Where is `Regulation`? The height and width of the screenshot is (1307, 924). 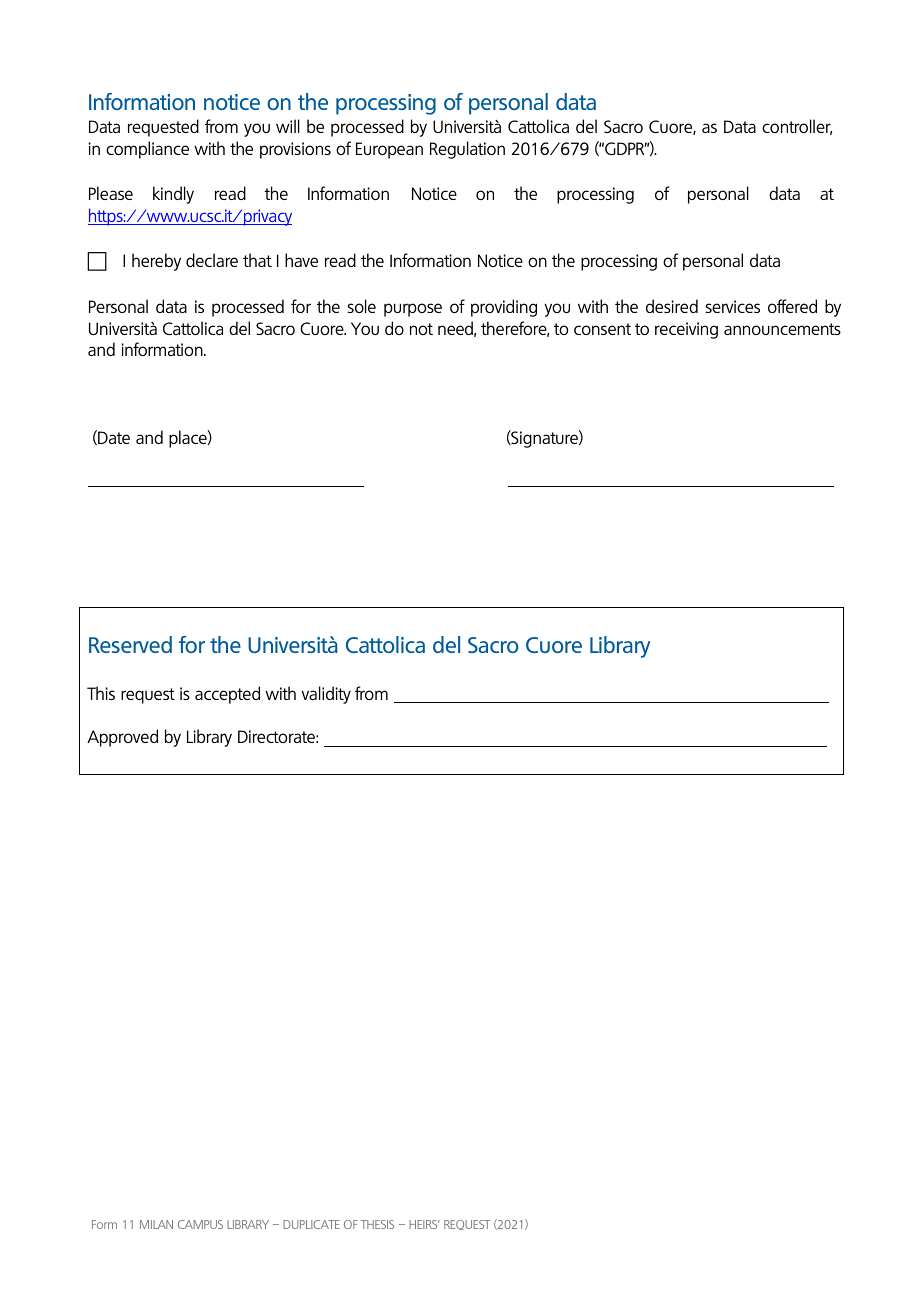 Regulation is located at coordinates (467, 150).
